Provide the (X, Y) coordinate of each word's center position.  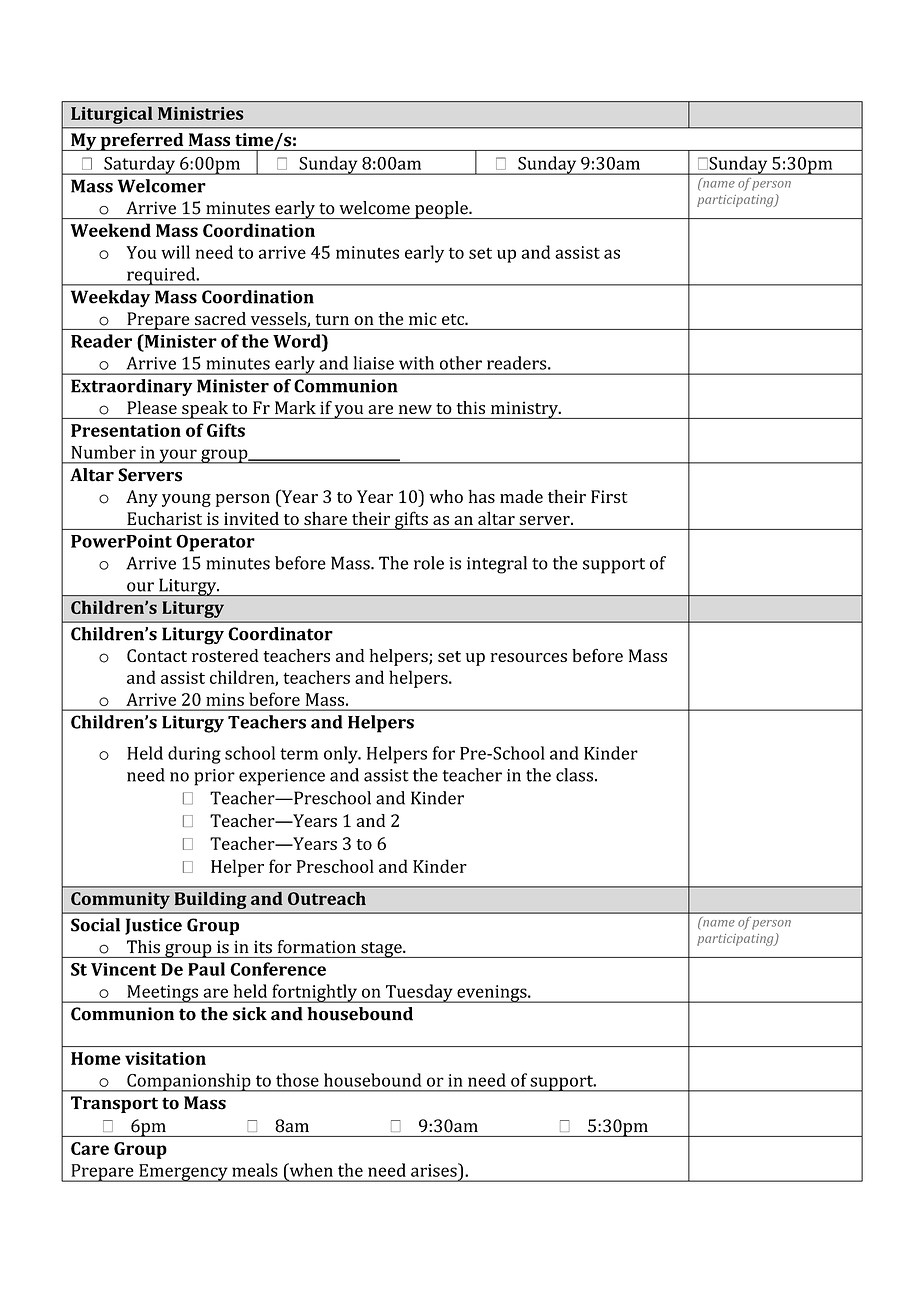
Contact (157, 655)
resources (528, 657)
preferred (142, 142)
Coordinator (280, 634)
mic (423, 319)
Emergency (183, 1173)
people (441, 210)
